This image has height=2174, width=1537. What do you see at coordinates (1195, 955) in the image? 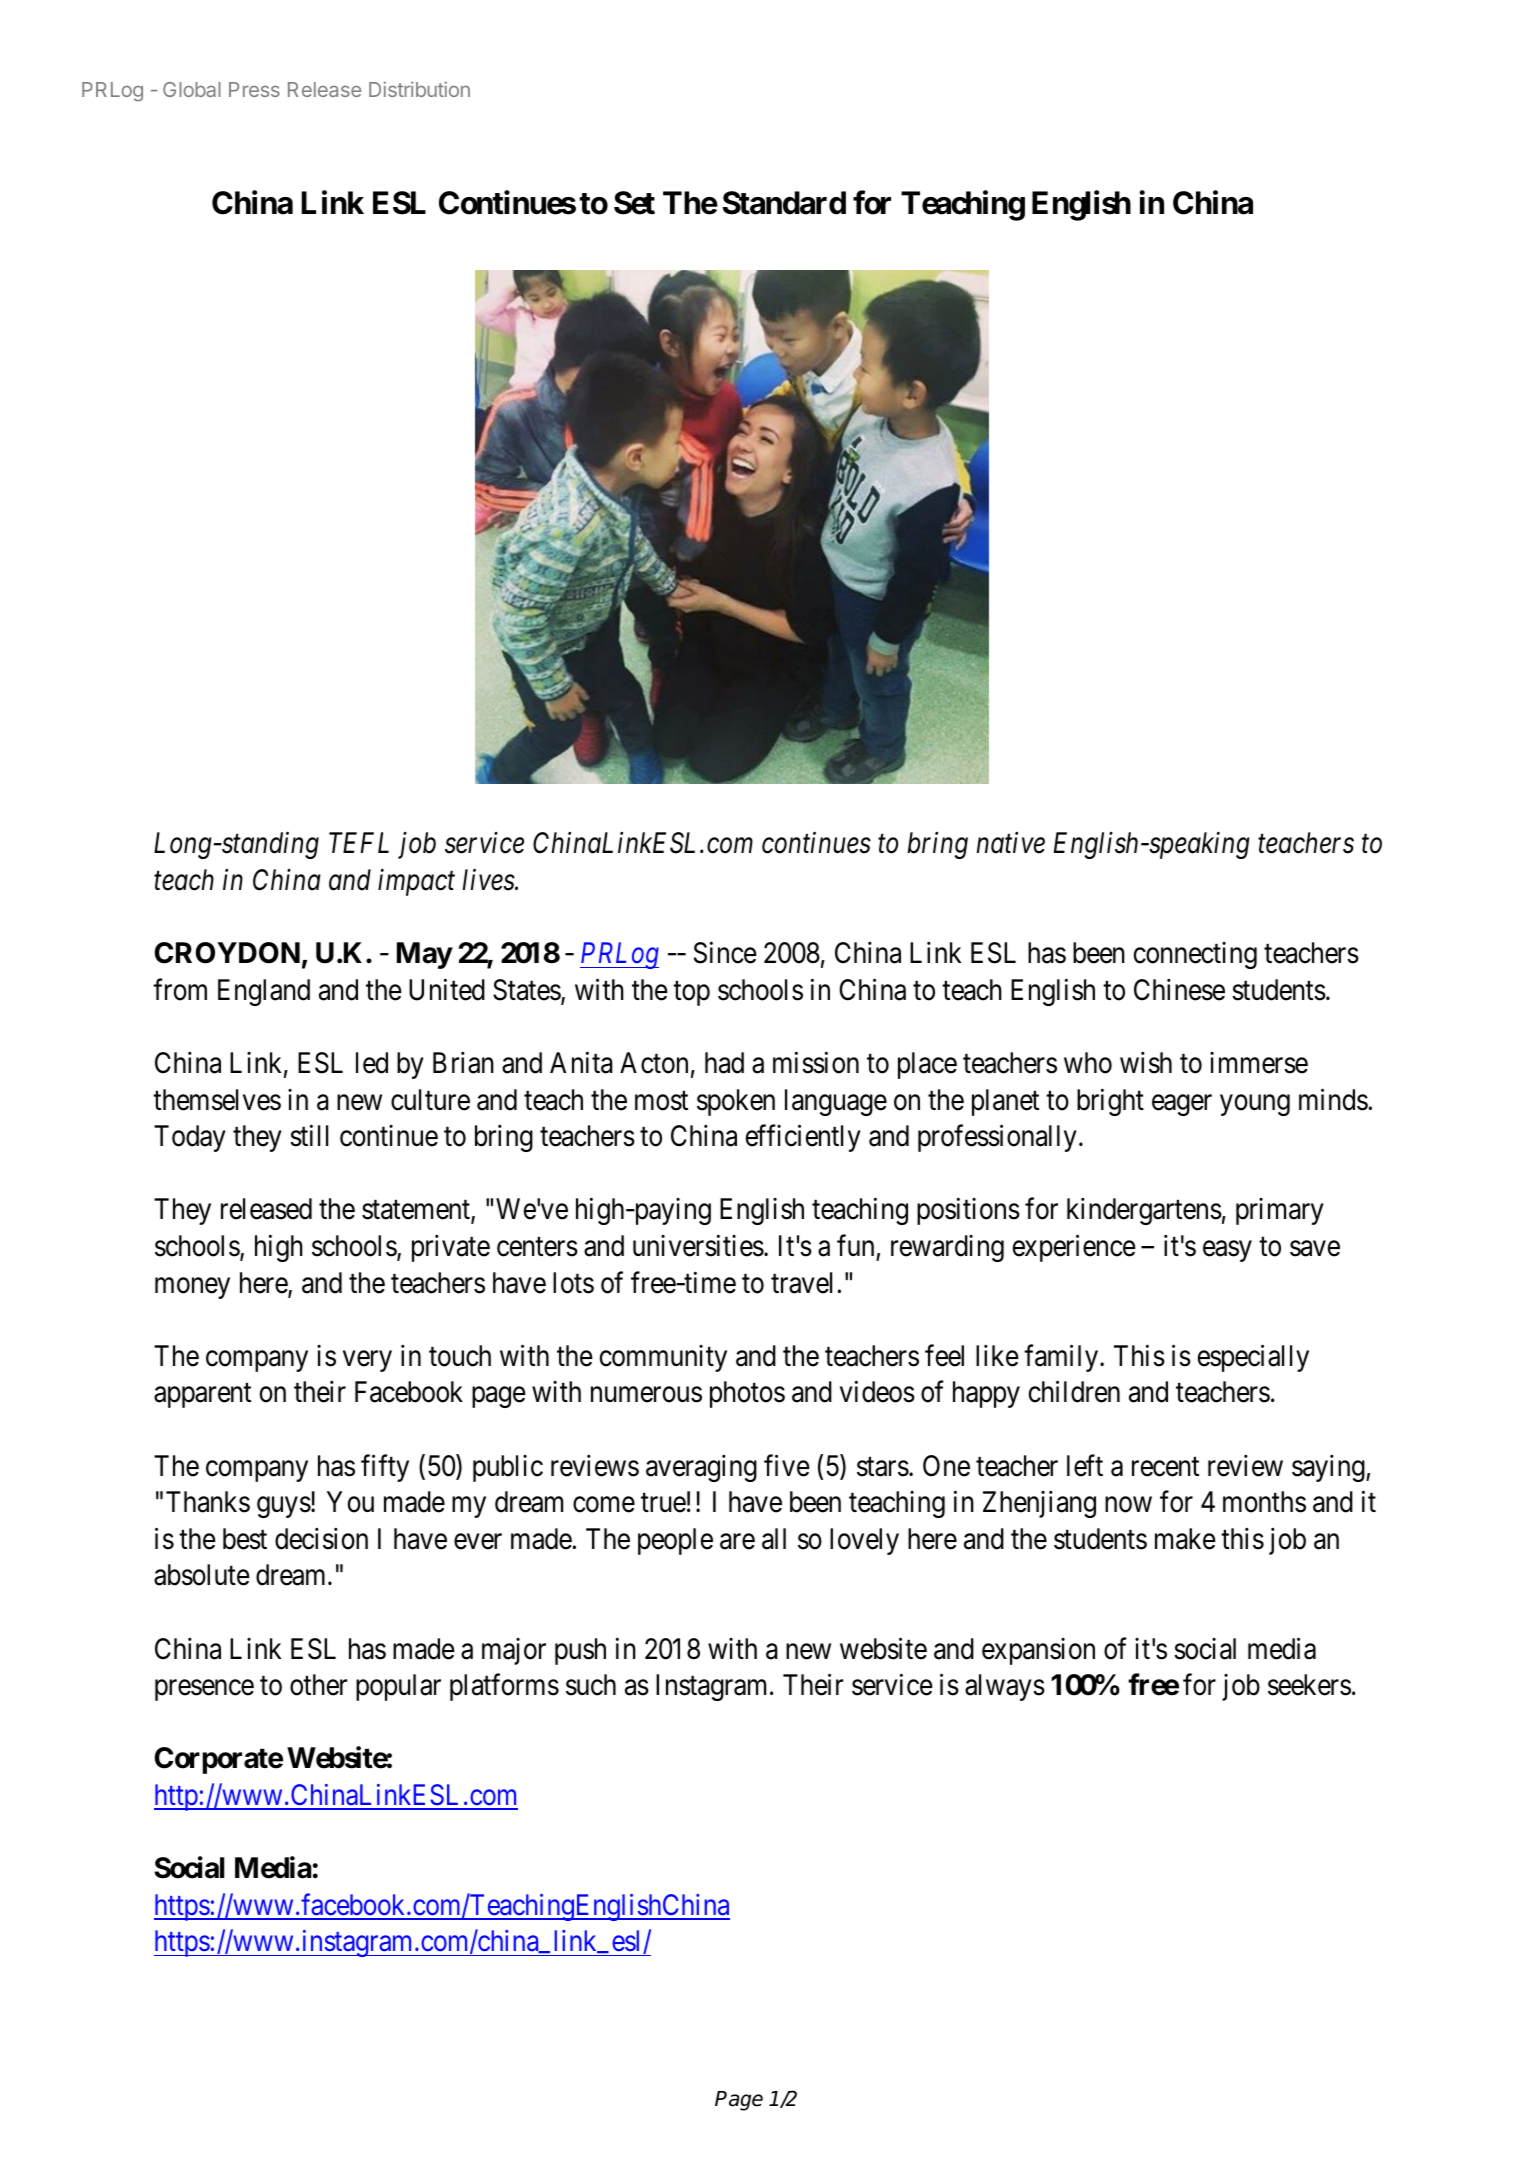
I see `connecting` at bounding box center [1195, 955].
